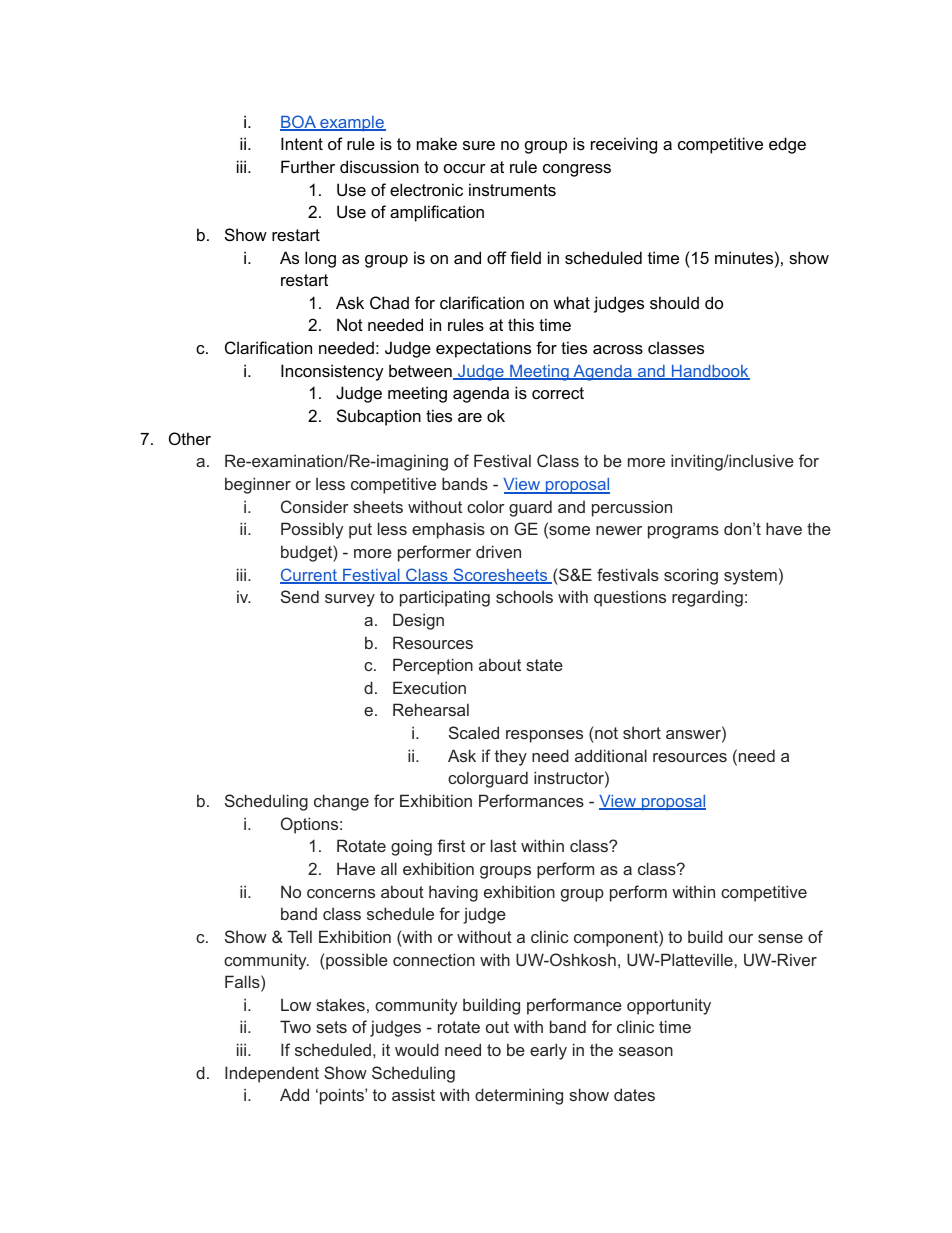 Image resolution: width=952 pixels, height=1233 pixels. What do you see at coordinates (683, 532) in the screenshot?
I see `programs` at bounding box center [683, 532].
